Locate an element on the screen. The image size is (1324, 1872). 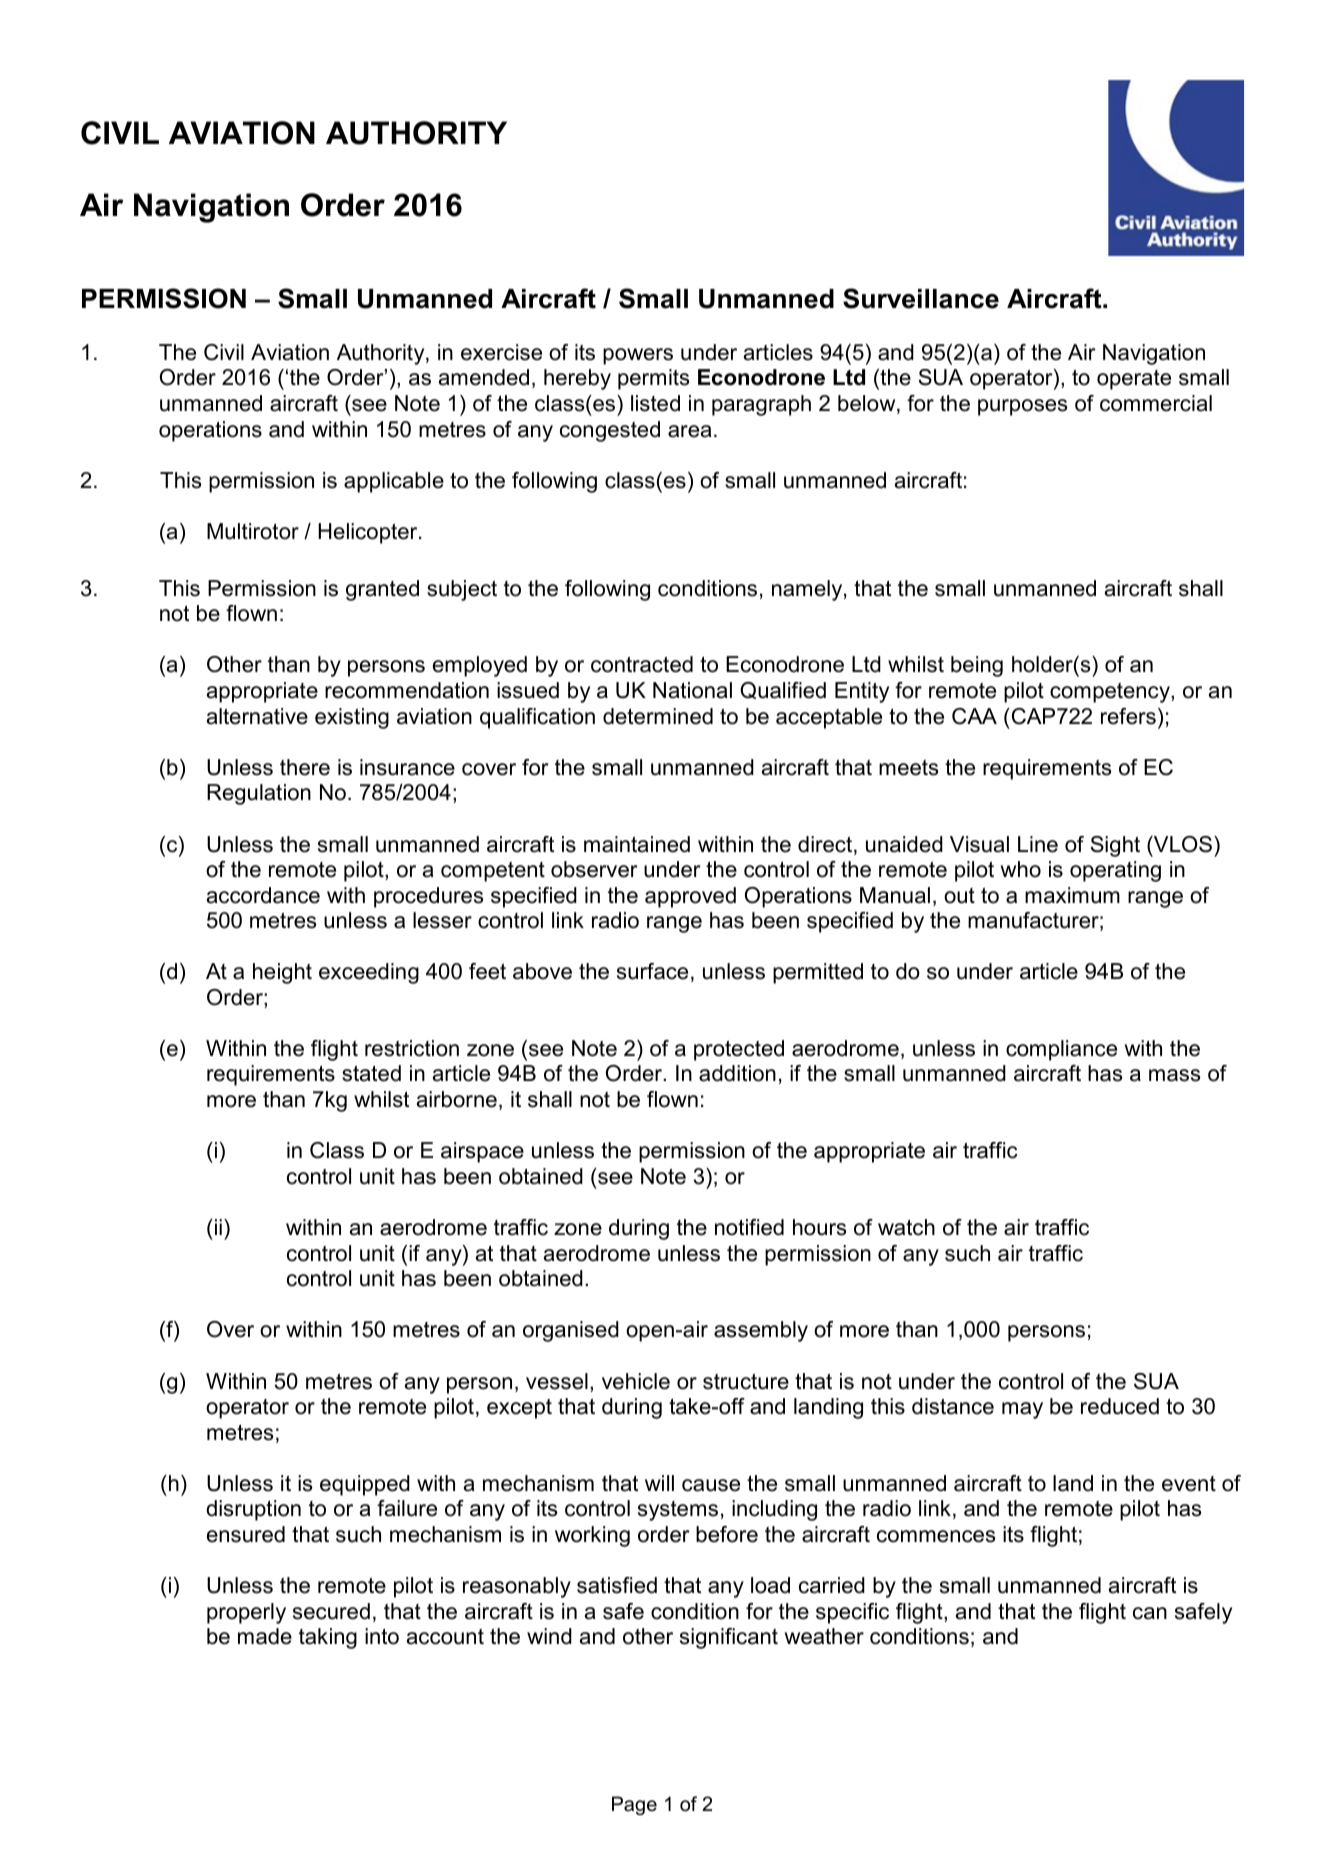
permits is located at coordinates (653, 379).
